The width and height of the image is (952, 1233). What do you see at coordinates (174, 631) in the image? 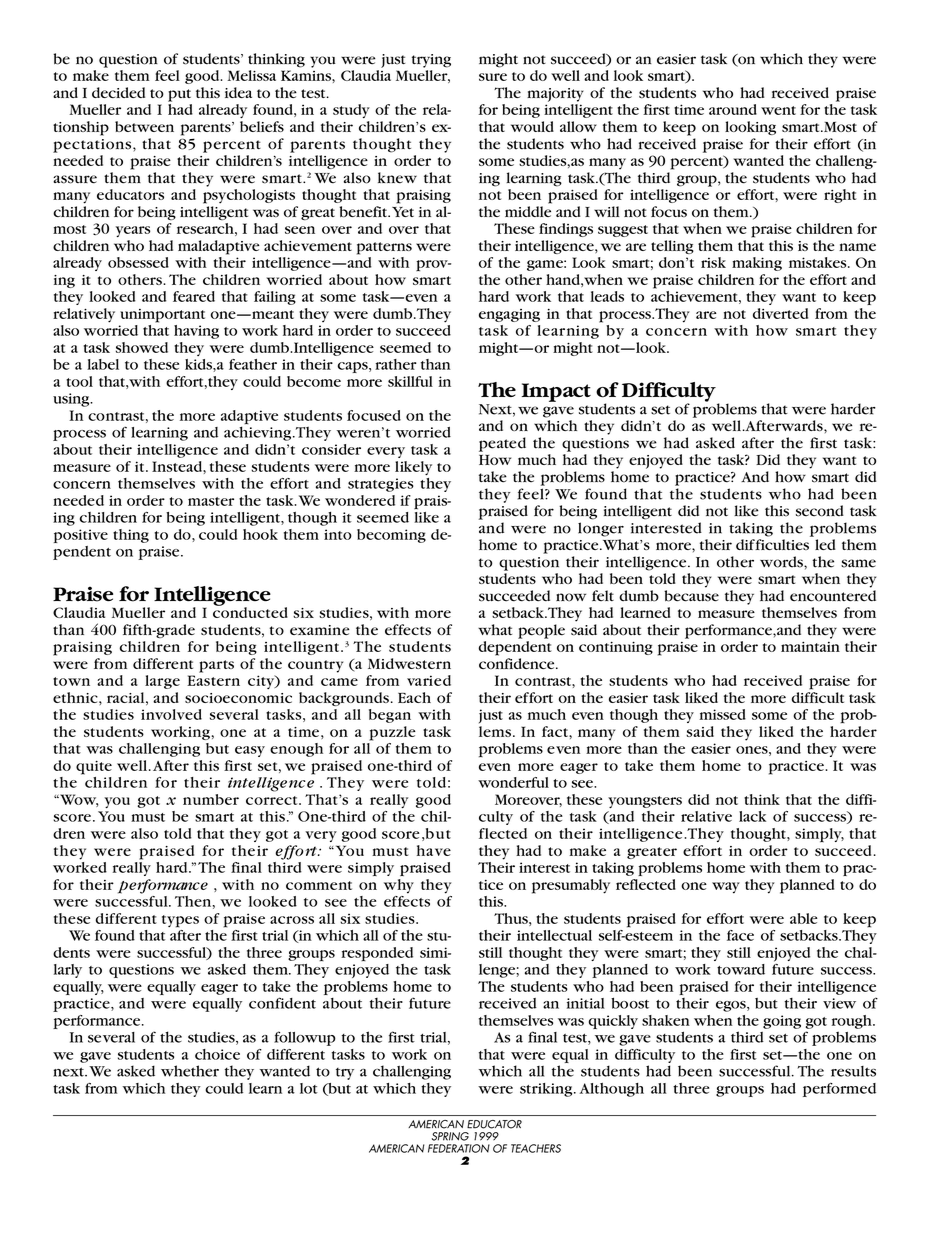
I see `grade` at bounding box center [174, 631].
